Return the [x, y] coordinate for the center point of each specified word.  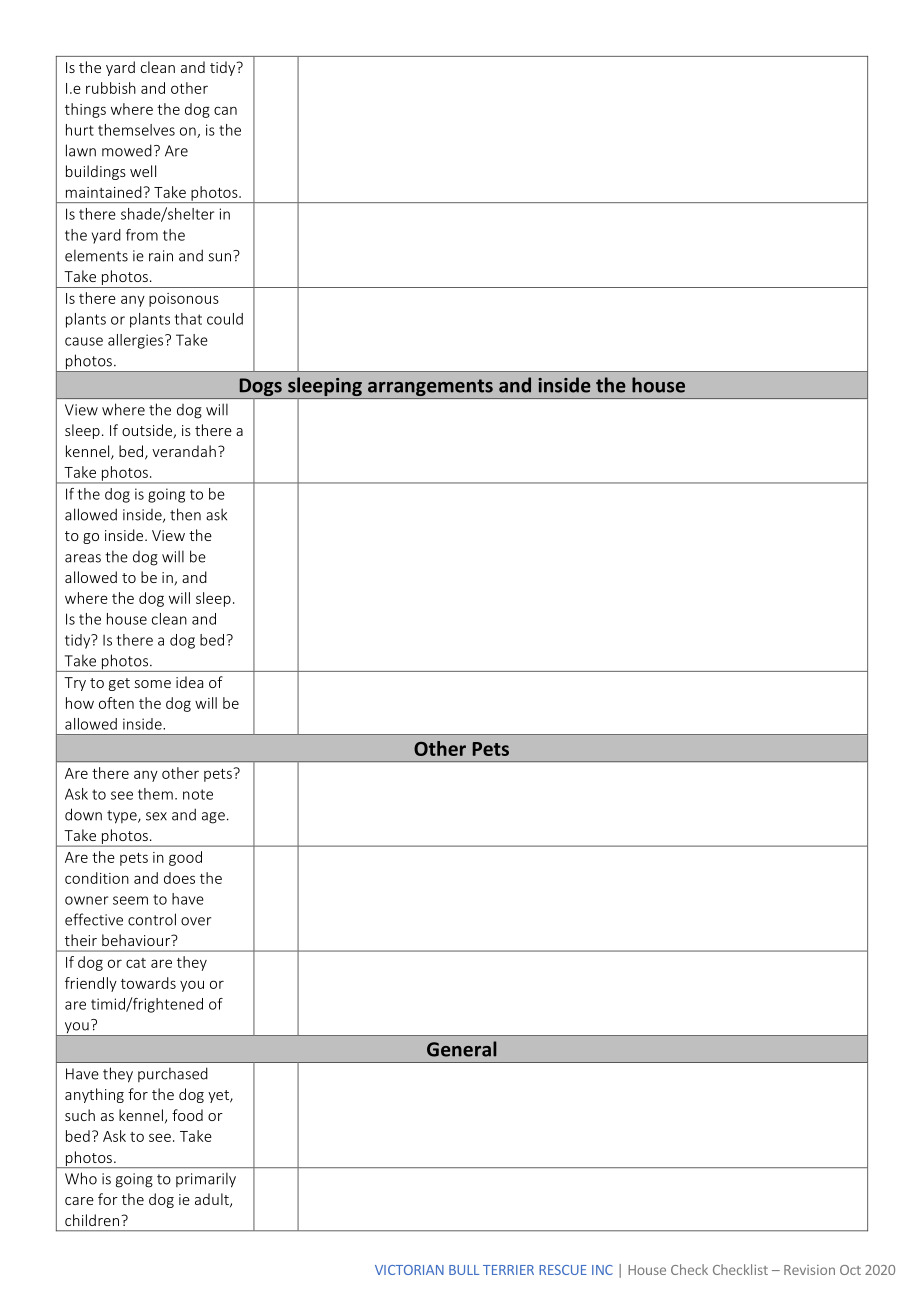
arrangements [430, 389]
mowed [127, 150]
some [153, 684]
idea [189, 682]
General [462, 1049]
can [225, 110]
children [92, 1220]
